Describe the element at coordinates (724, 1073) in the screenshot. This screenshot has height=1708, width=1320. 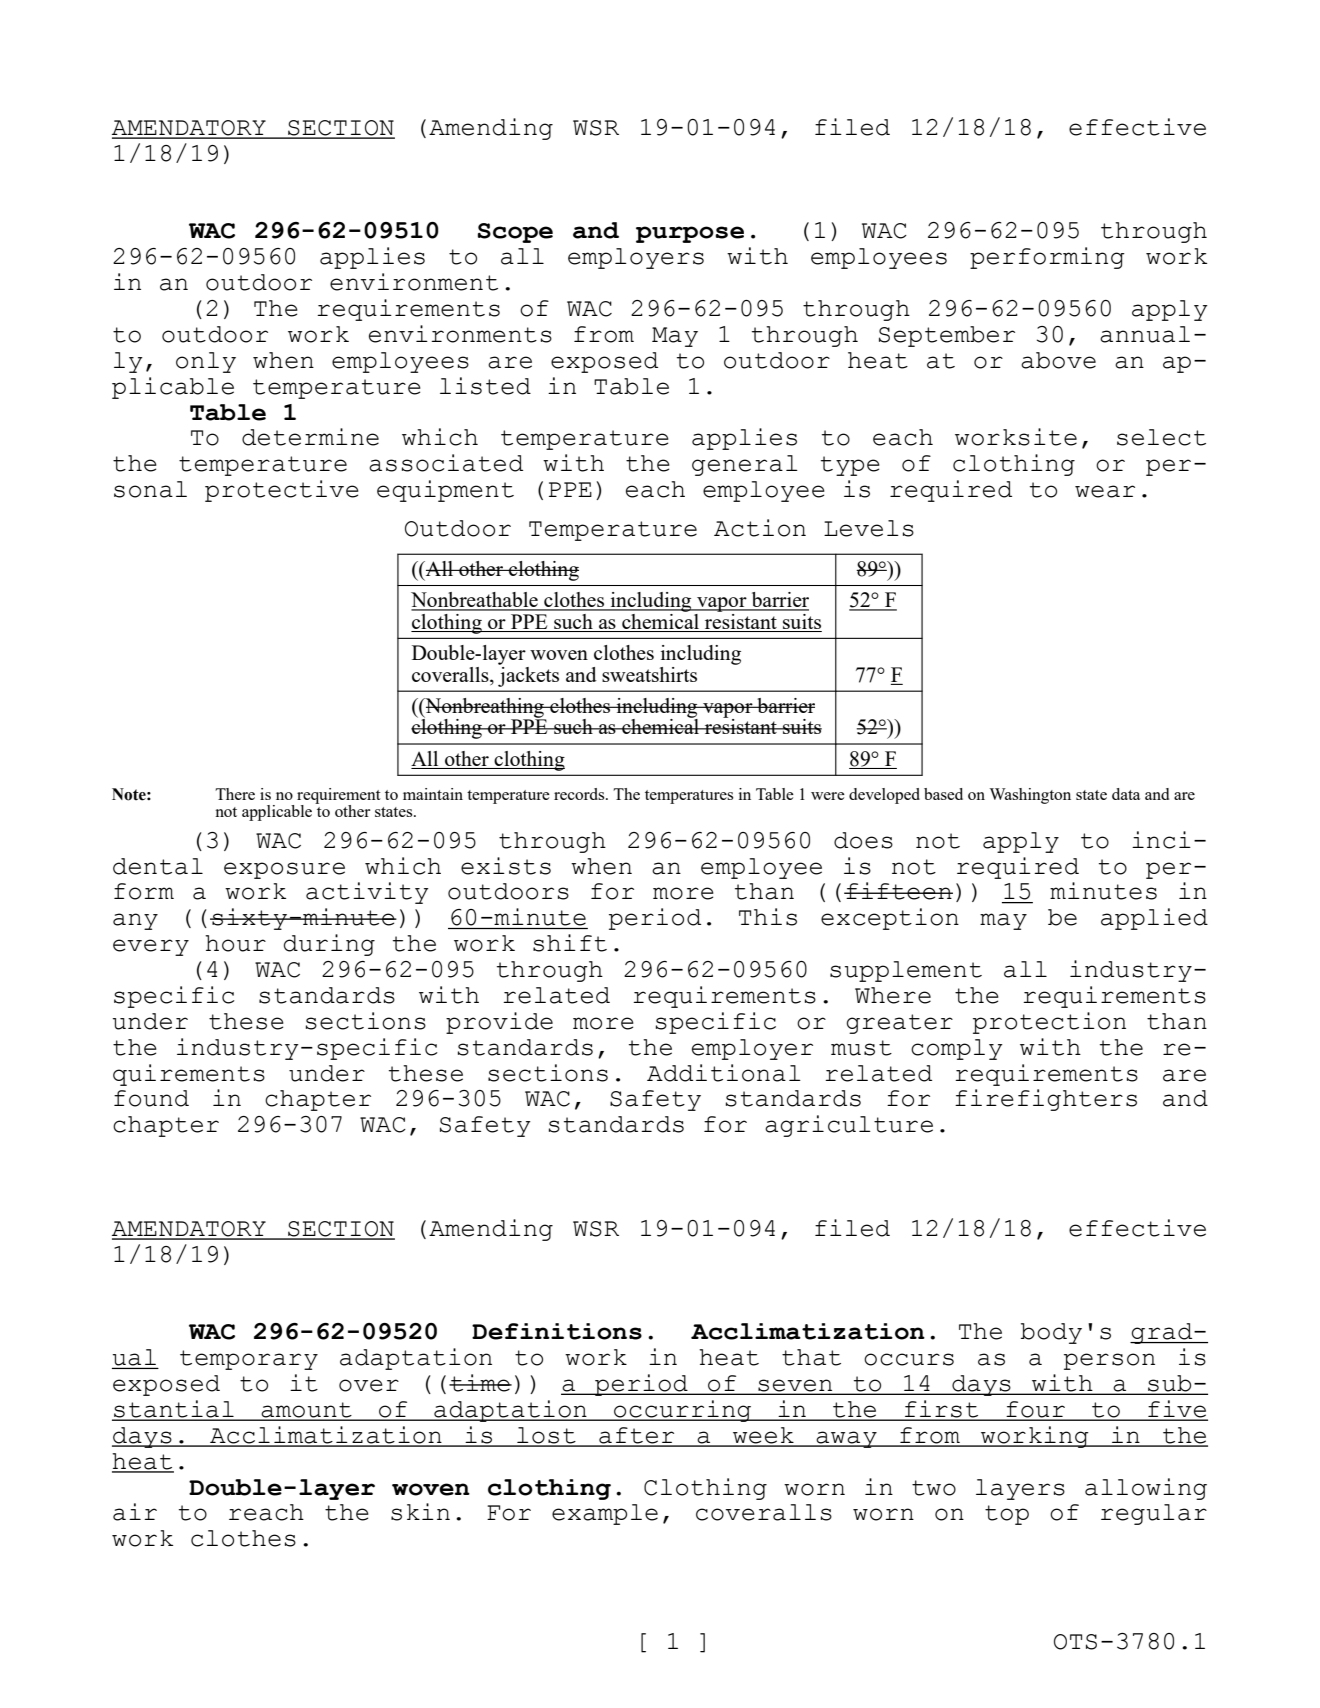
I see `Additional` at that location.
